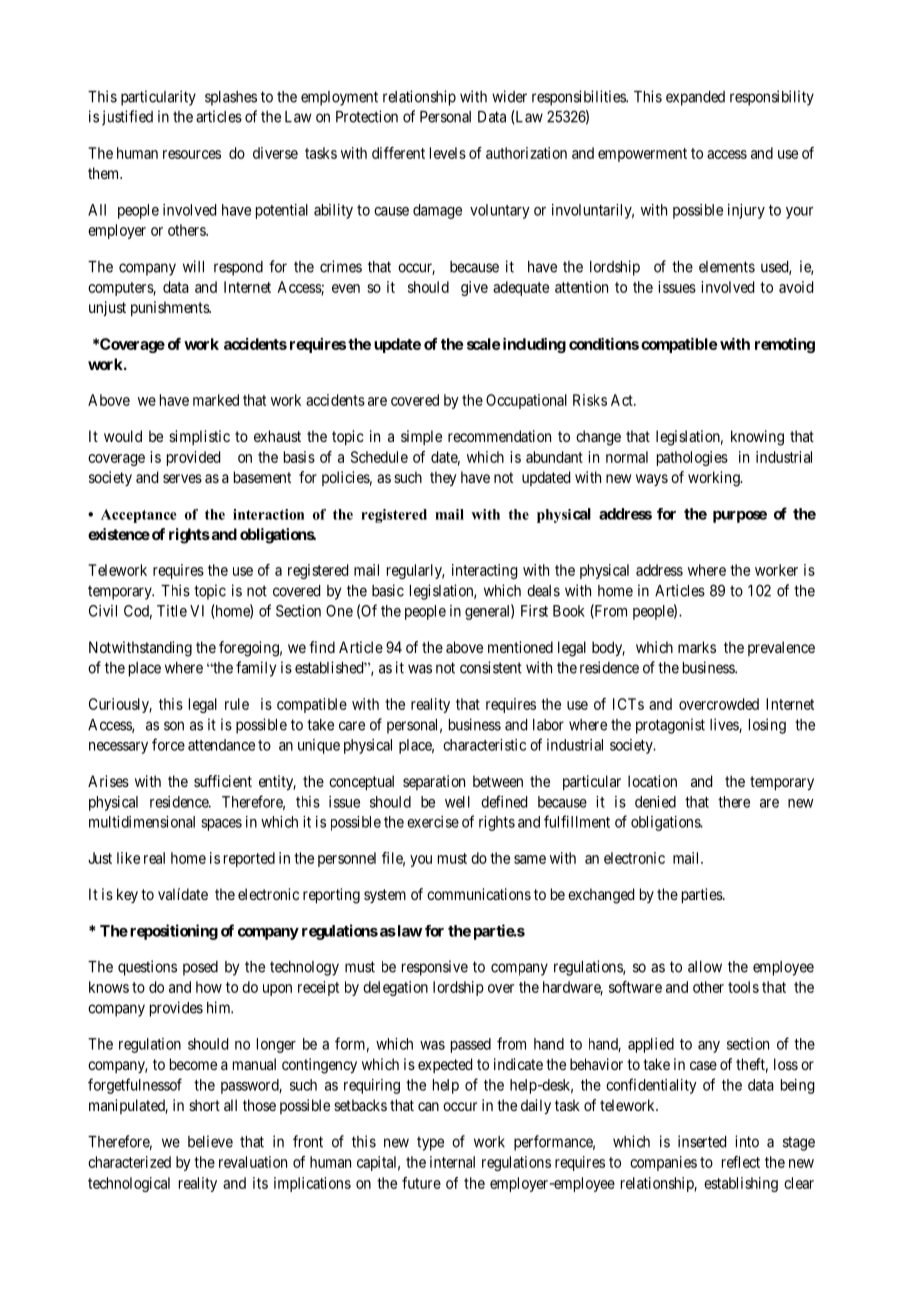  What do you see at coordinates (697, 647) in the screenshot?
I see `marks` at bounding box center [697, 647].
